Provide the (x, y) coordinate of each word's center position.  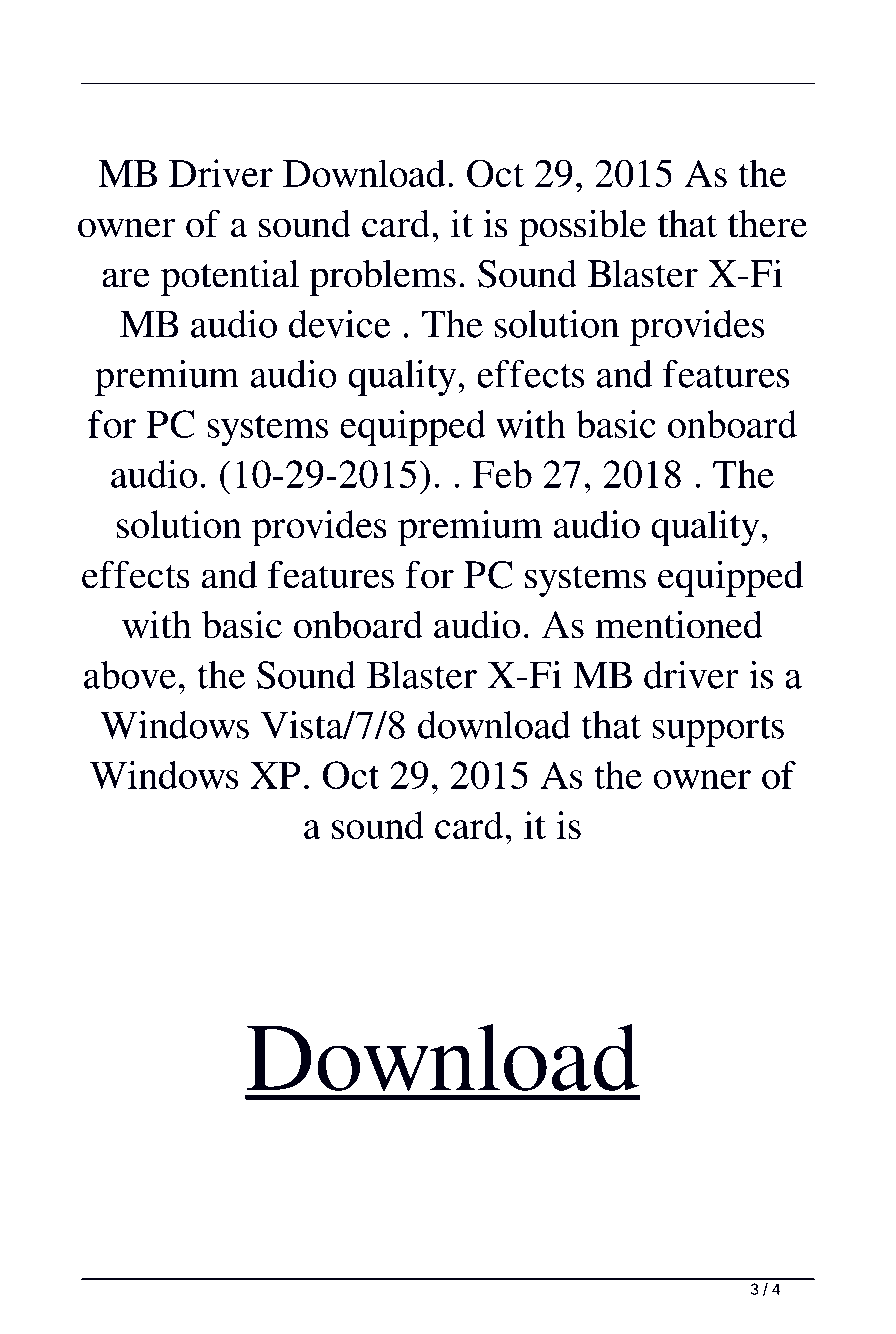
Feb (502, 474)
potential (230, 277)
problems (382, 277)
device (340, 324)
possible (582, 227)
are (126, 278)
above (130, 675)
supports (718, 731)
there (767, 223)
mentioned (679, 624)
